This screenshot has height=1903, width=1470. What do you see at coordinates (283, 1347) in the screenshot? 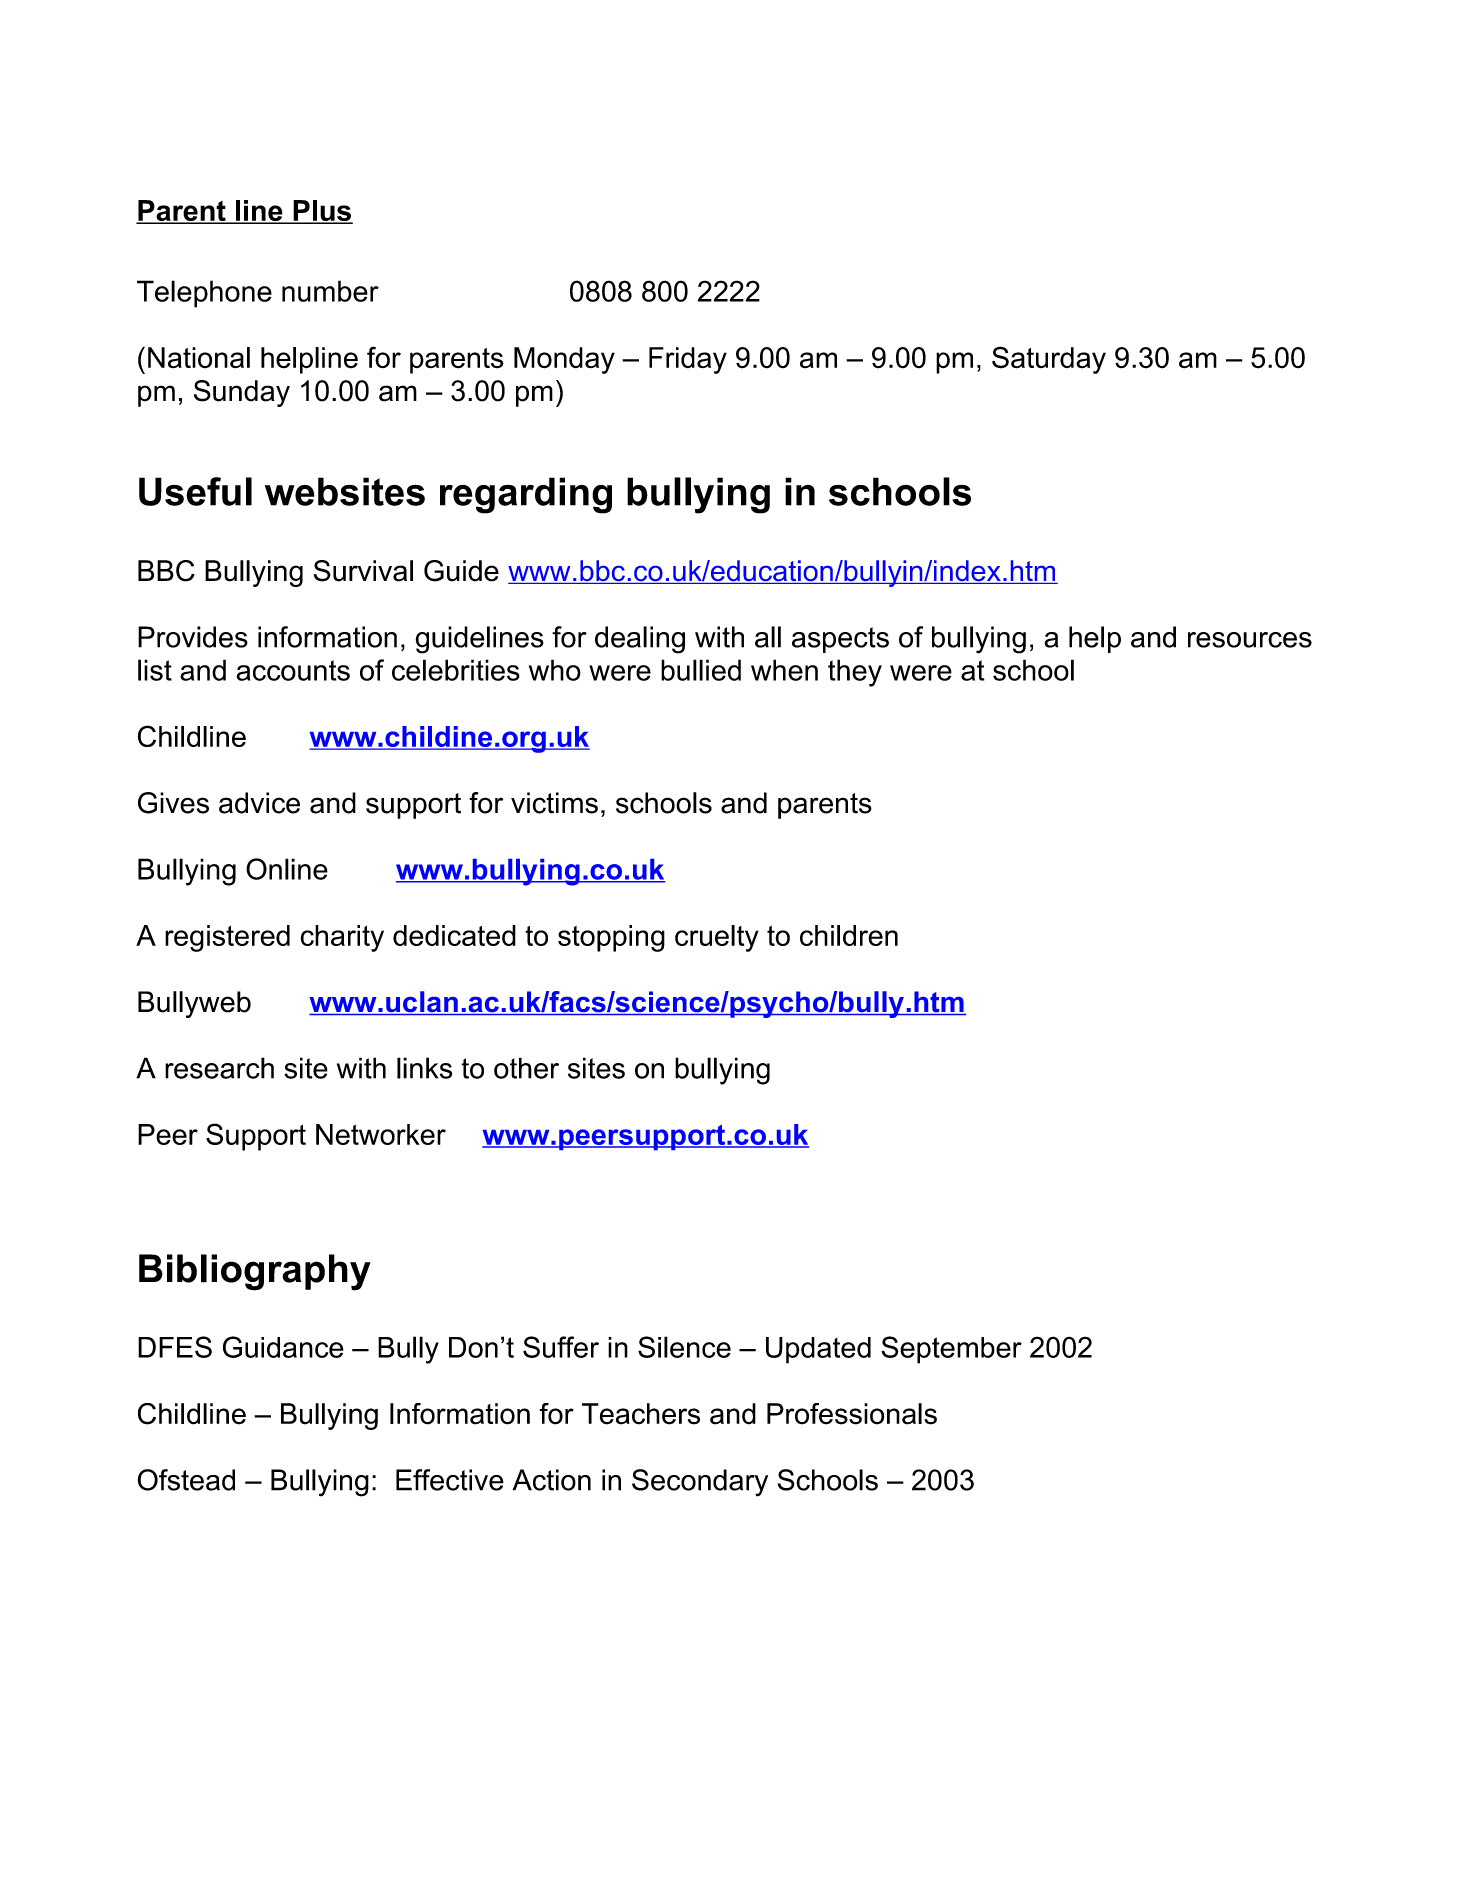
I see `Guidance` at bounding box center [283, 1347].
